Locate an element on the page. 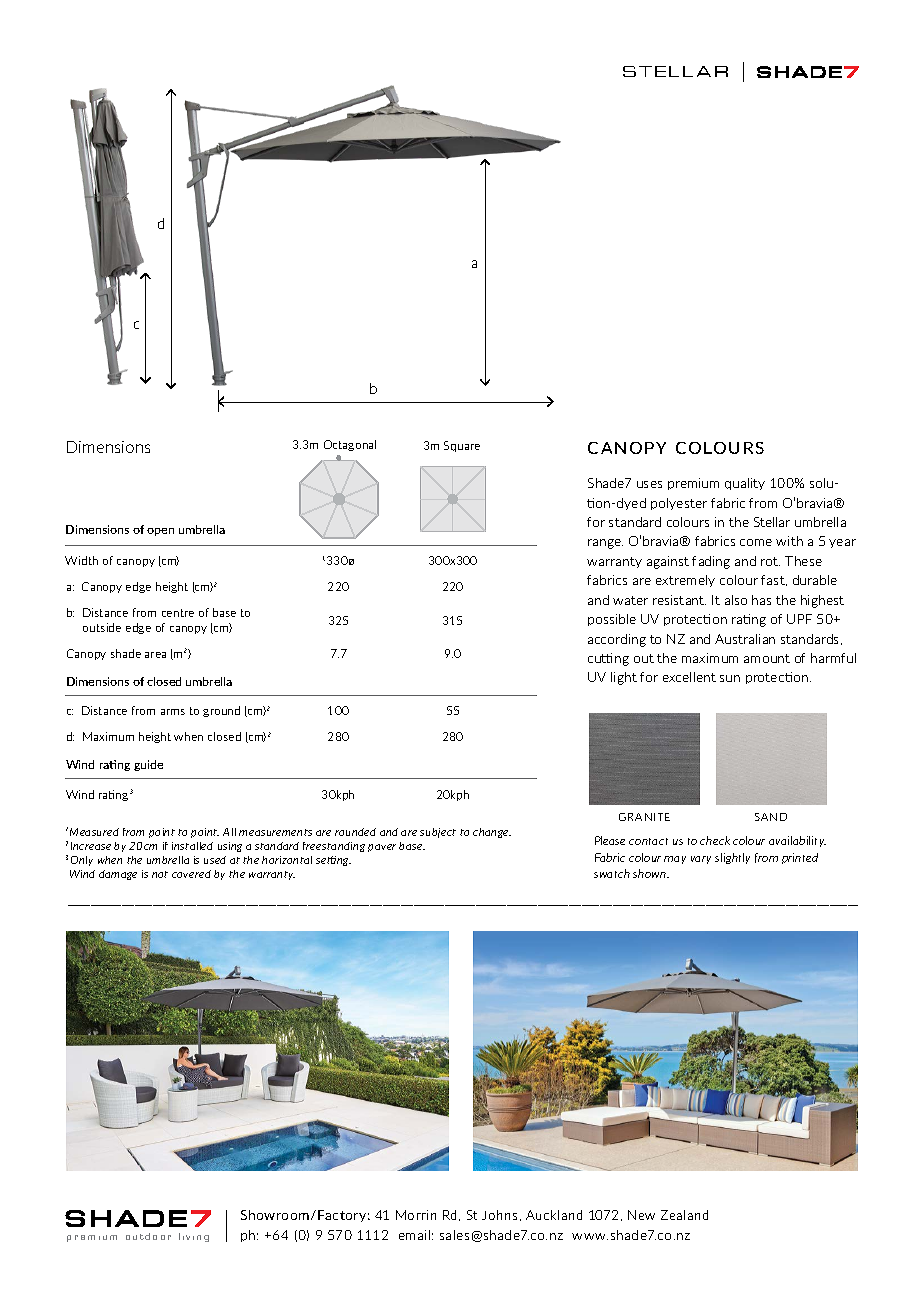  amount is located at coordinates (767, 658).
